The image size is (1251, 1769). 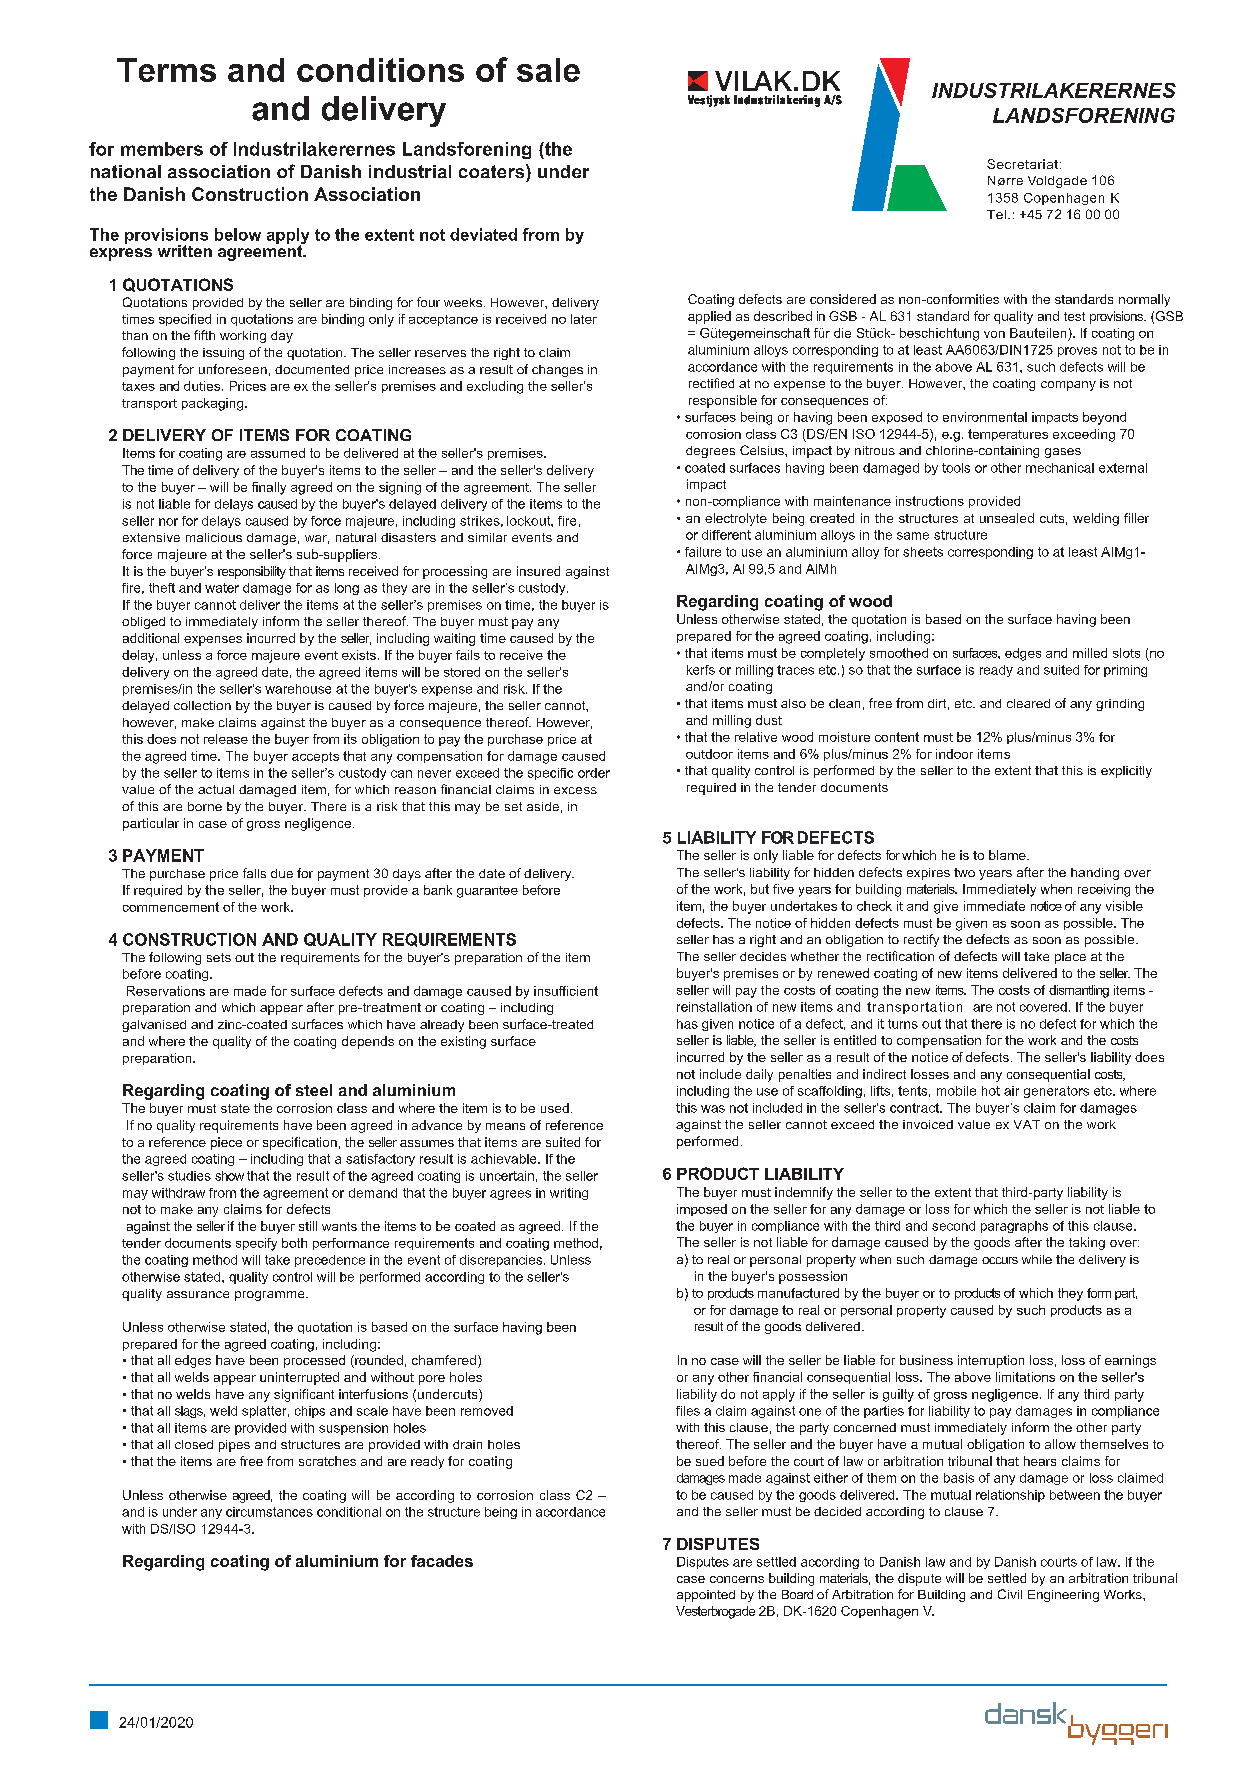 I want to click on was, so click(x=713, y=1109).
